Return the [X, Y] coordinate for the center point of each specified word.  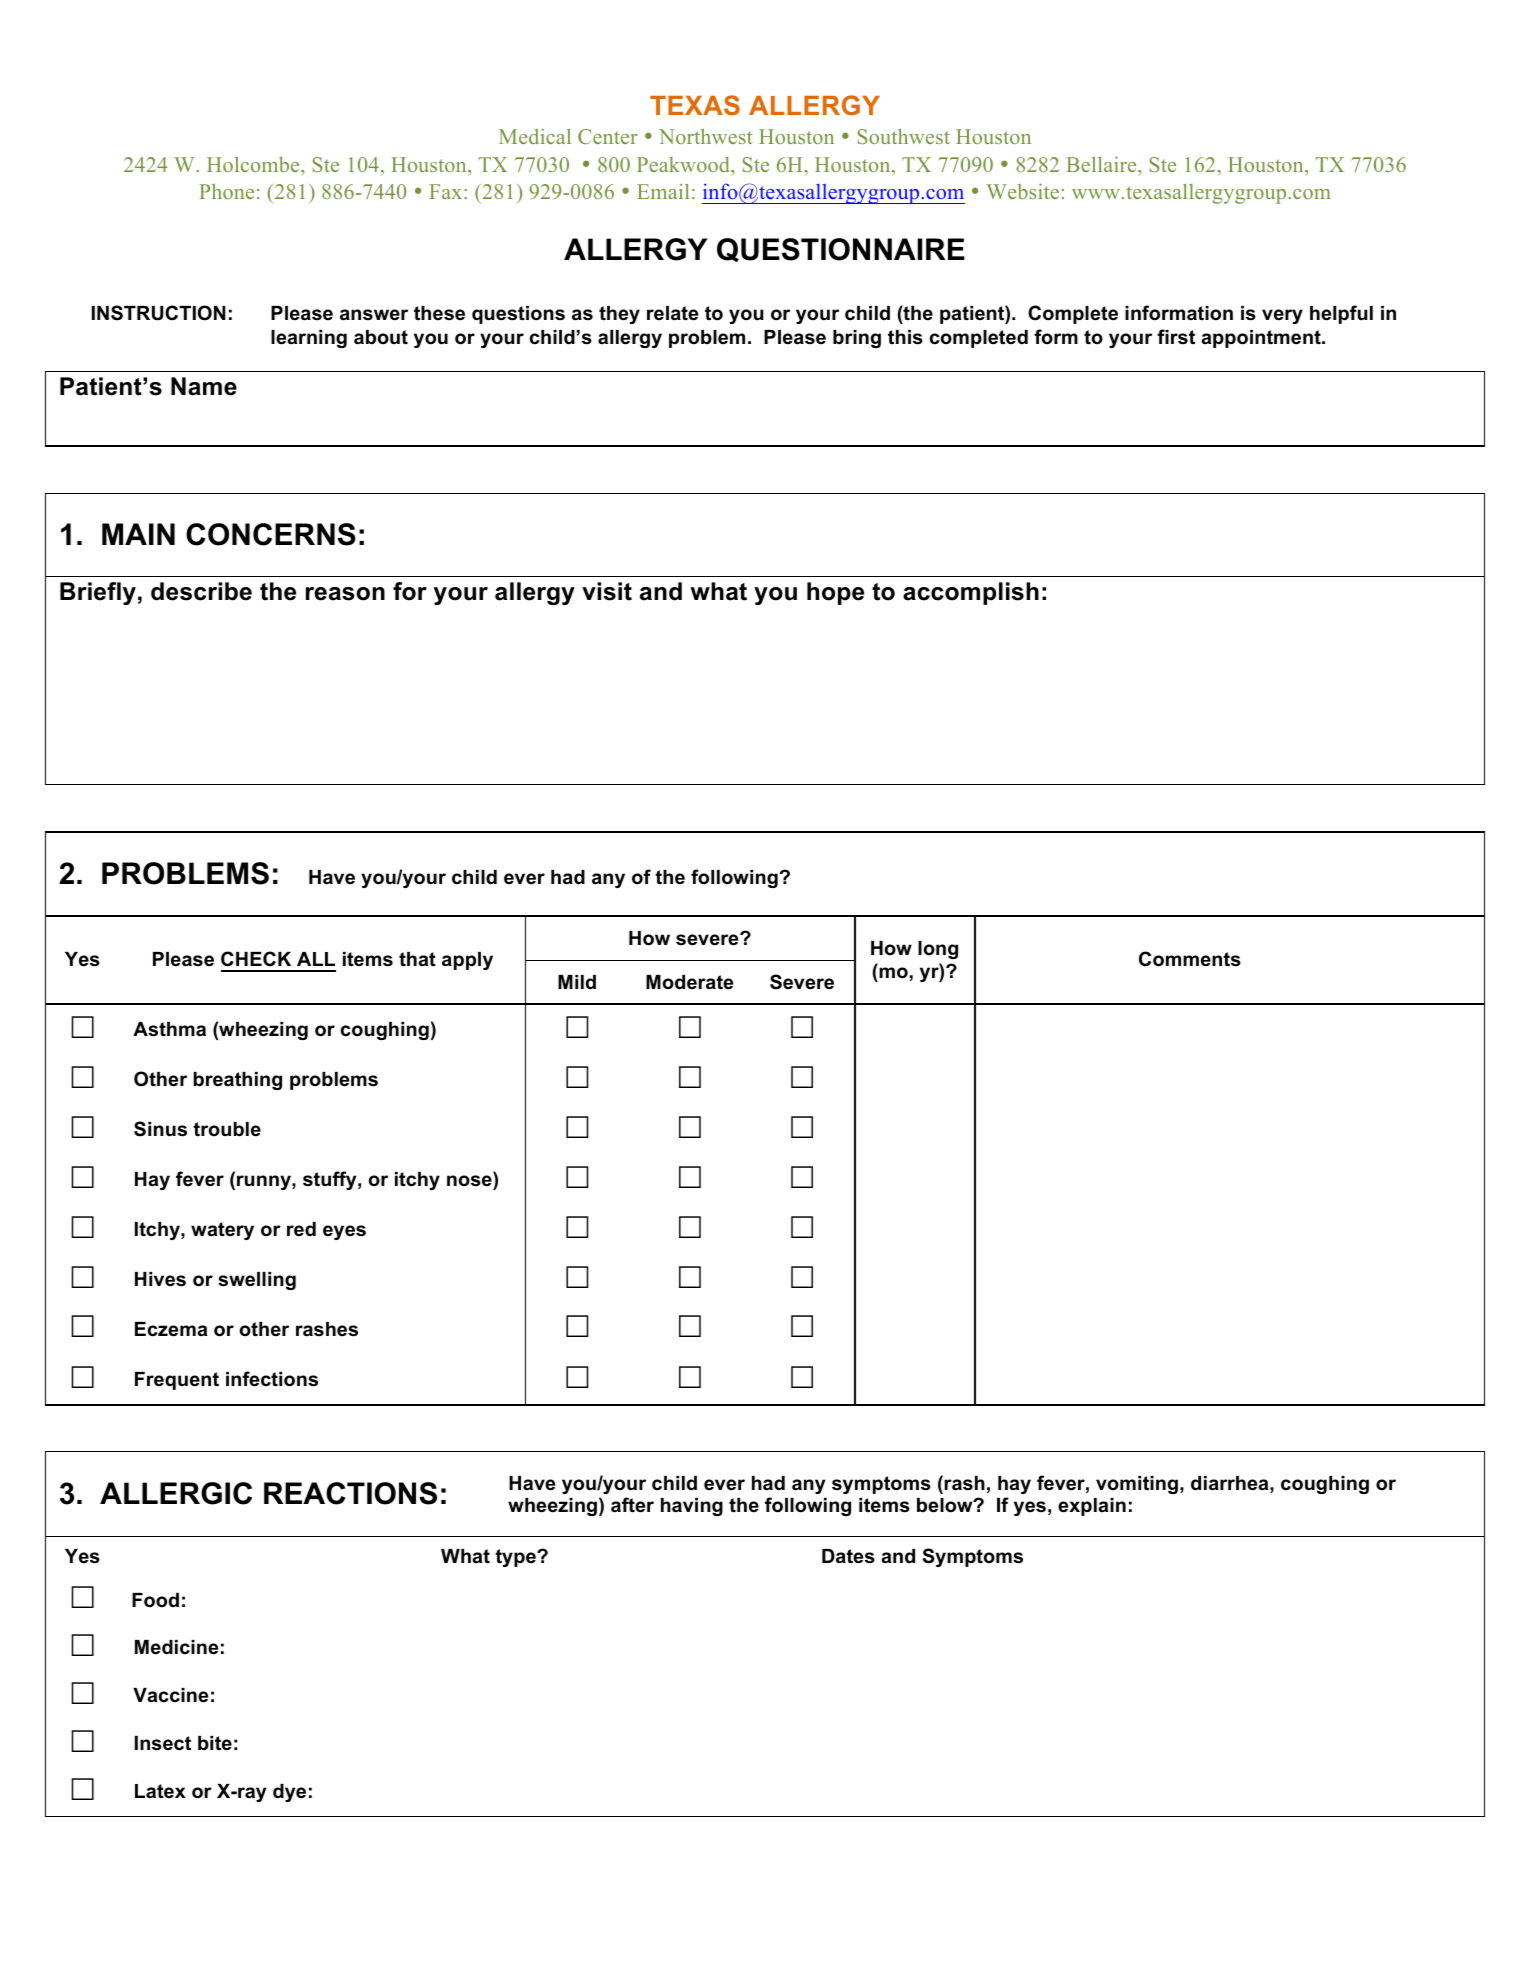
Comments [1190, 959]
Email [663, 191]
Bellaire [1102, 164]
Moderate [689, 982]
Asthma [169, 1029]
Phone [226, 191]
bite [215, 1743]
